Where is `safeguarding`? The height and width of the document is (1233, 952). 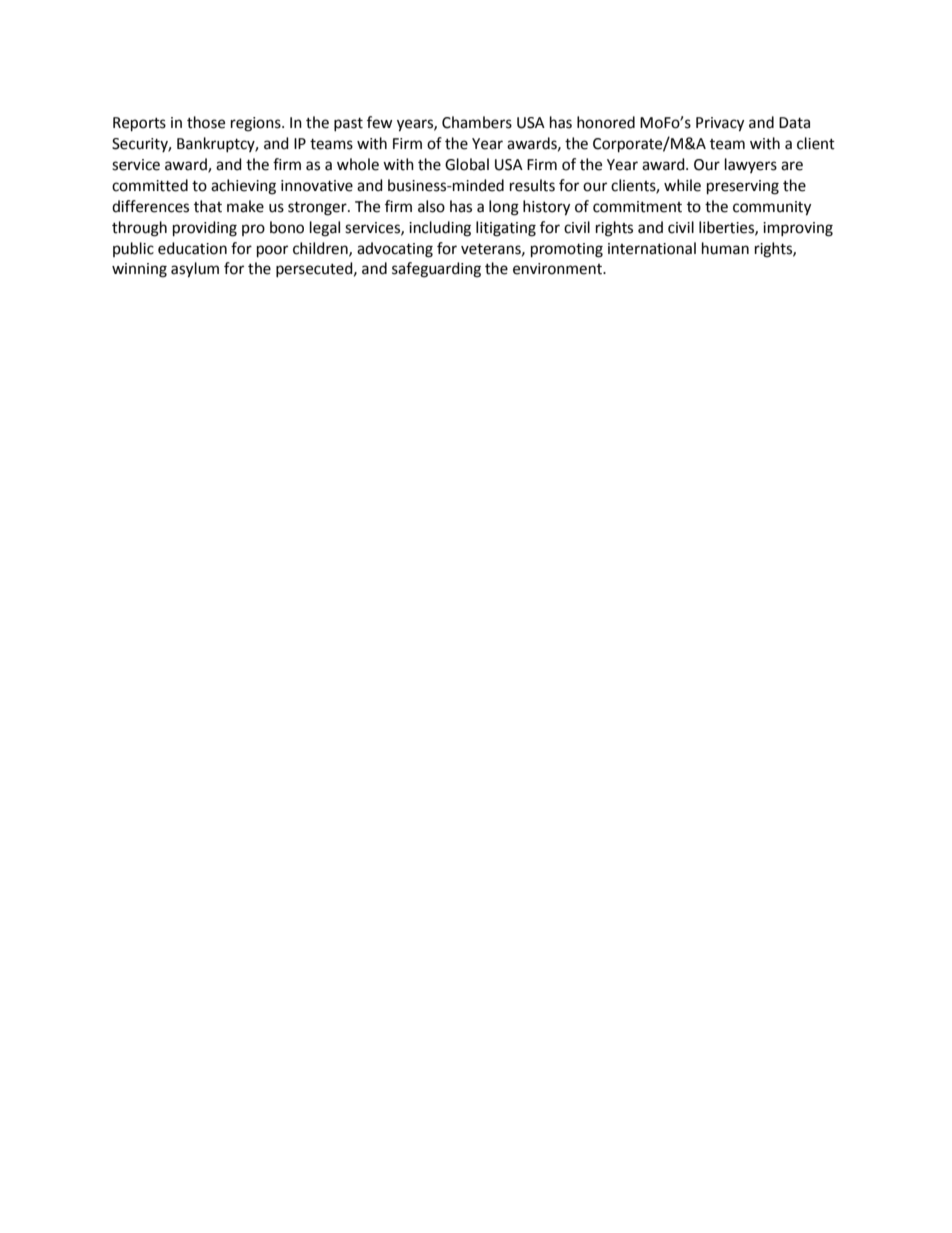
safeguarding is located at coordinates (436, 270).
